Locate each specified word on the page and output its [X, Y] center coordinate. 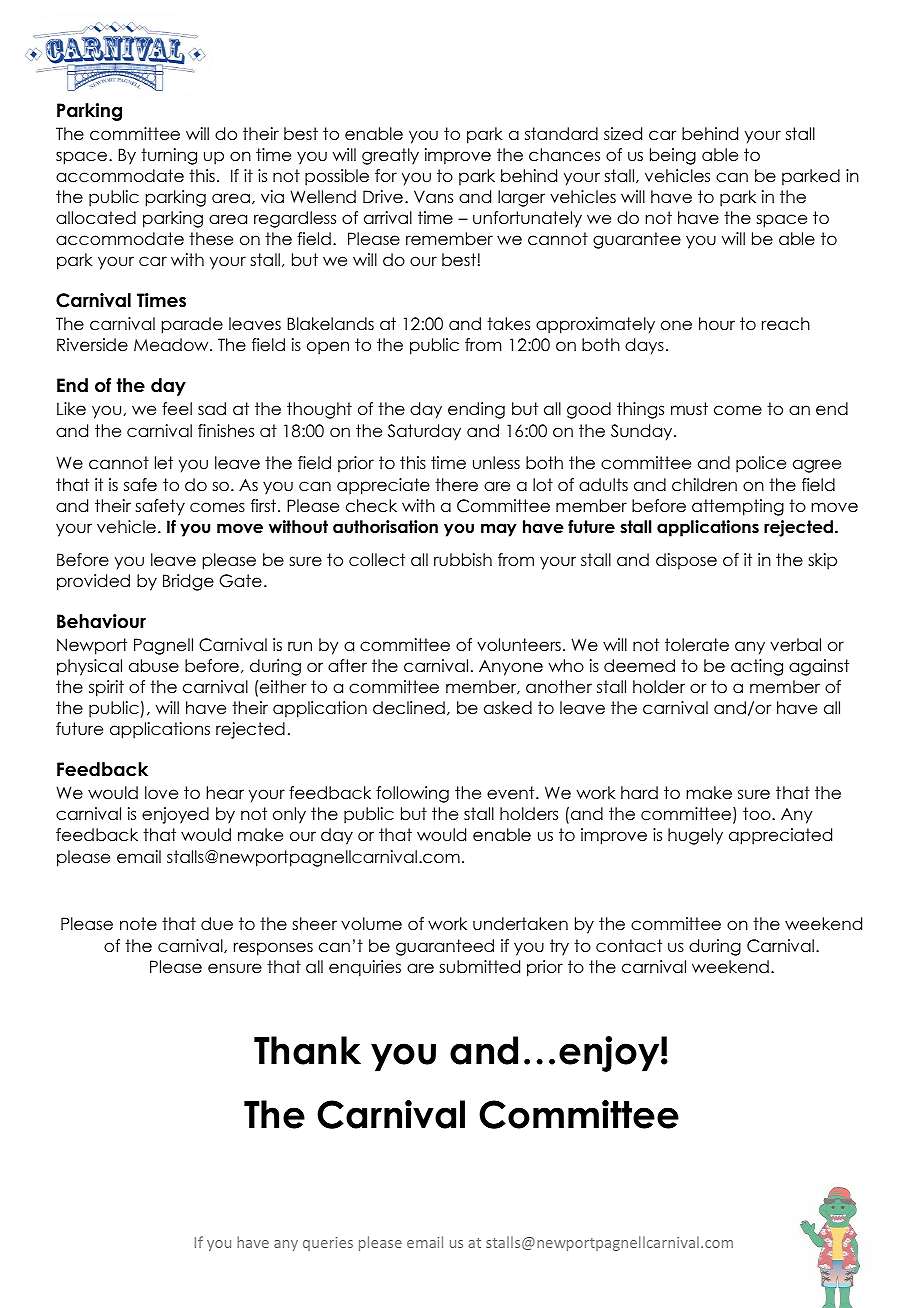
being [673, 156]
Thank [307, 1050]
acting [757, 667]
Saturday [424, 432]
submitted [479, 967]
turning [169, 156]
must [689, 409]
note [138, 924]
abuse [154, 666]
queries [328, 1244]
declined [409, 708]
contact [629, 946]
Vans [433, 197]
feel [177, 409]
